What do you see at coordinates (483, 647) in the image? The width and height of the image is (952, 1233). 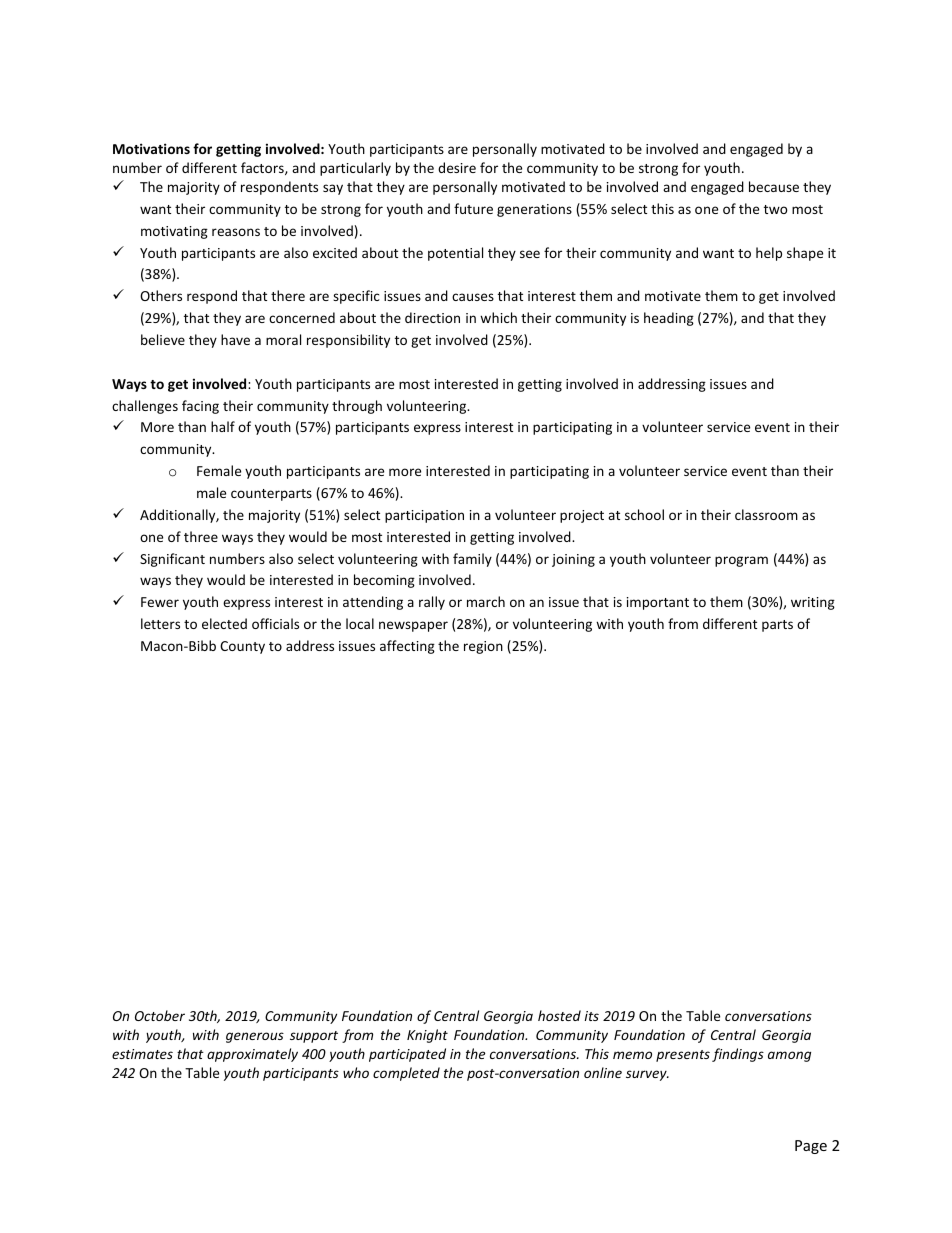 I see `region` at bounding box center [483, 647].
